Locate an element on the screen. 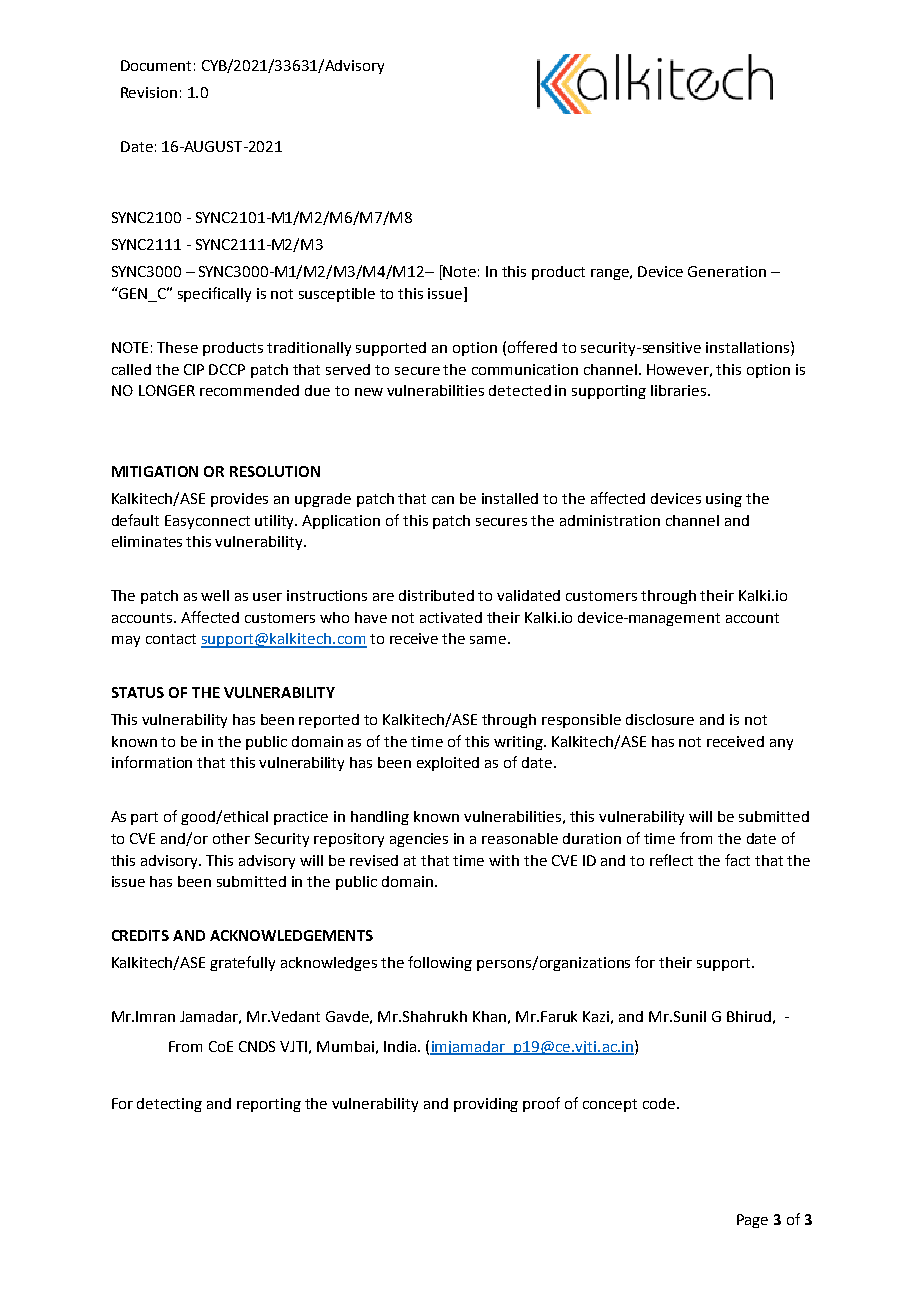  detecting is located at coordinates (169, 1105).
